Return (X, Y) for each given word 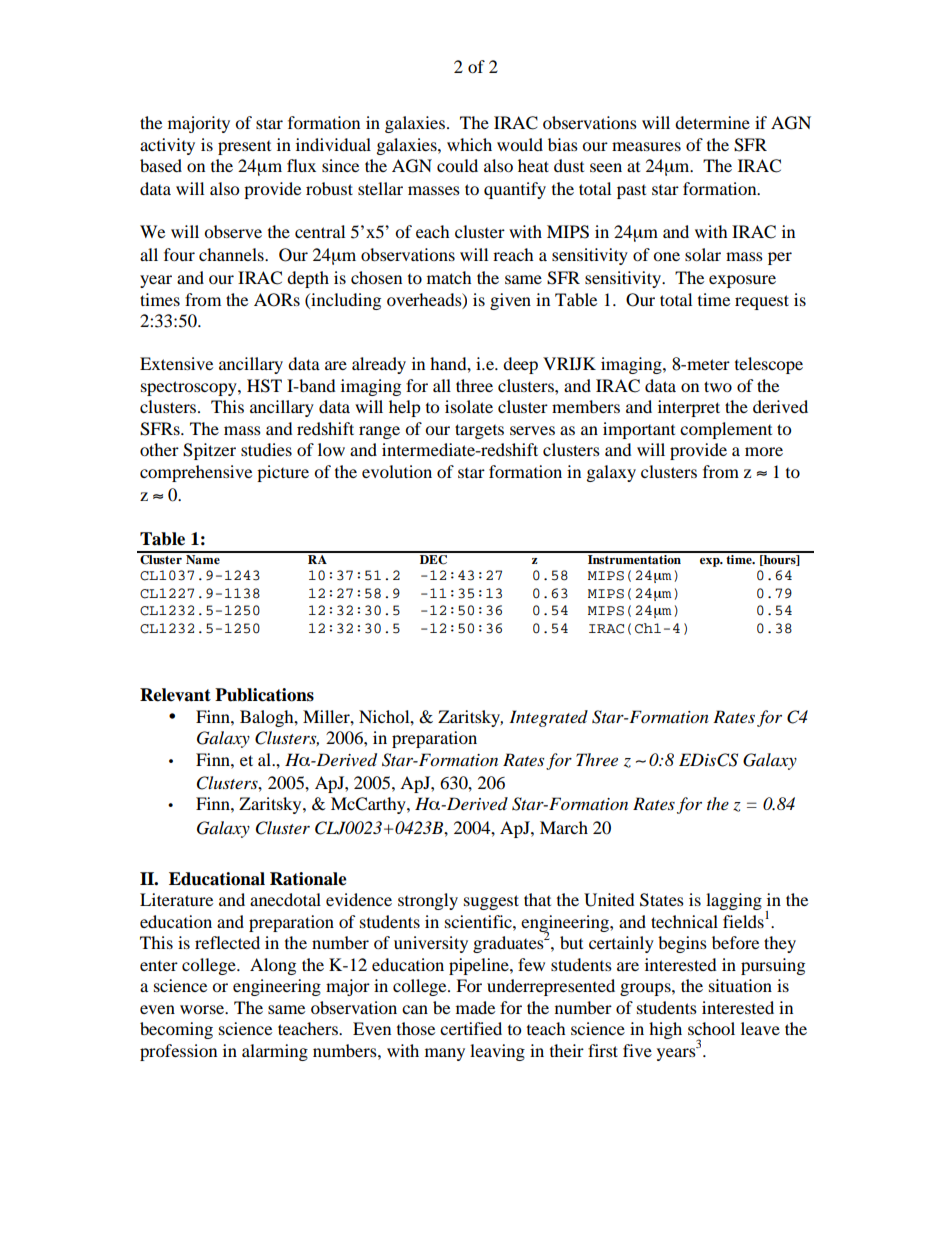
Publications (264, 695)
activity (167, 146)
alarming (275, 1052)
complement (726, 430)
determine (712, 122)
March (564, 827)
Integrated (548, 718)
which (469, 144)
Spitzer (209, 451)
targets (479, 431)
